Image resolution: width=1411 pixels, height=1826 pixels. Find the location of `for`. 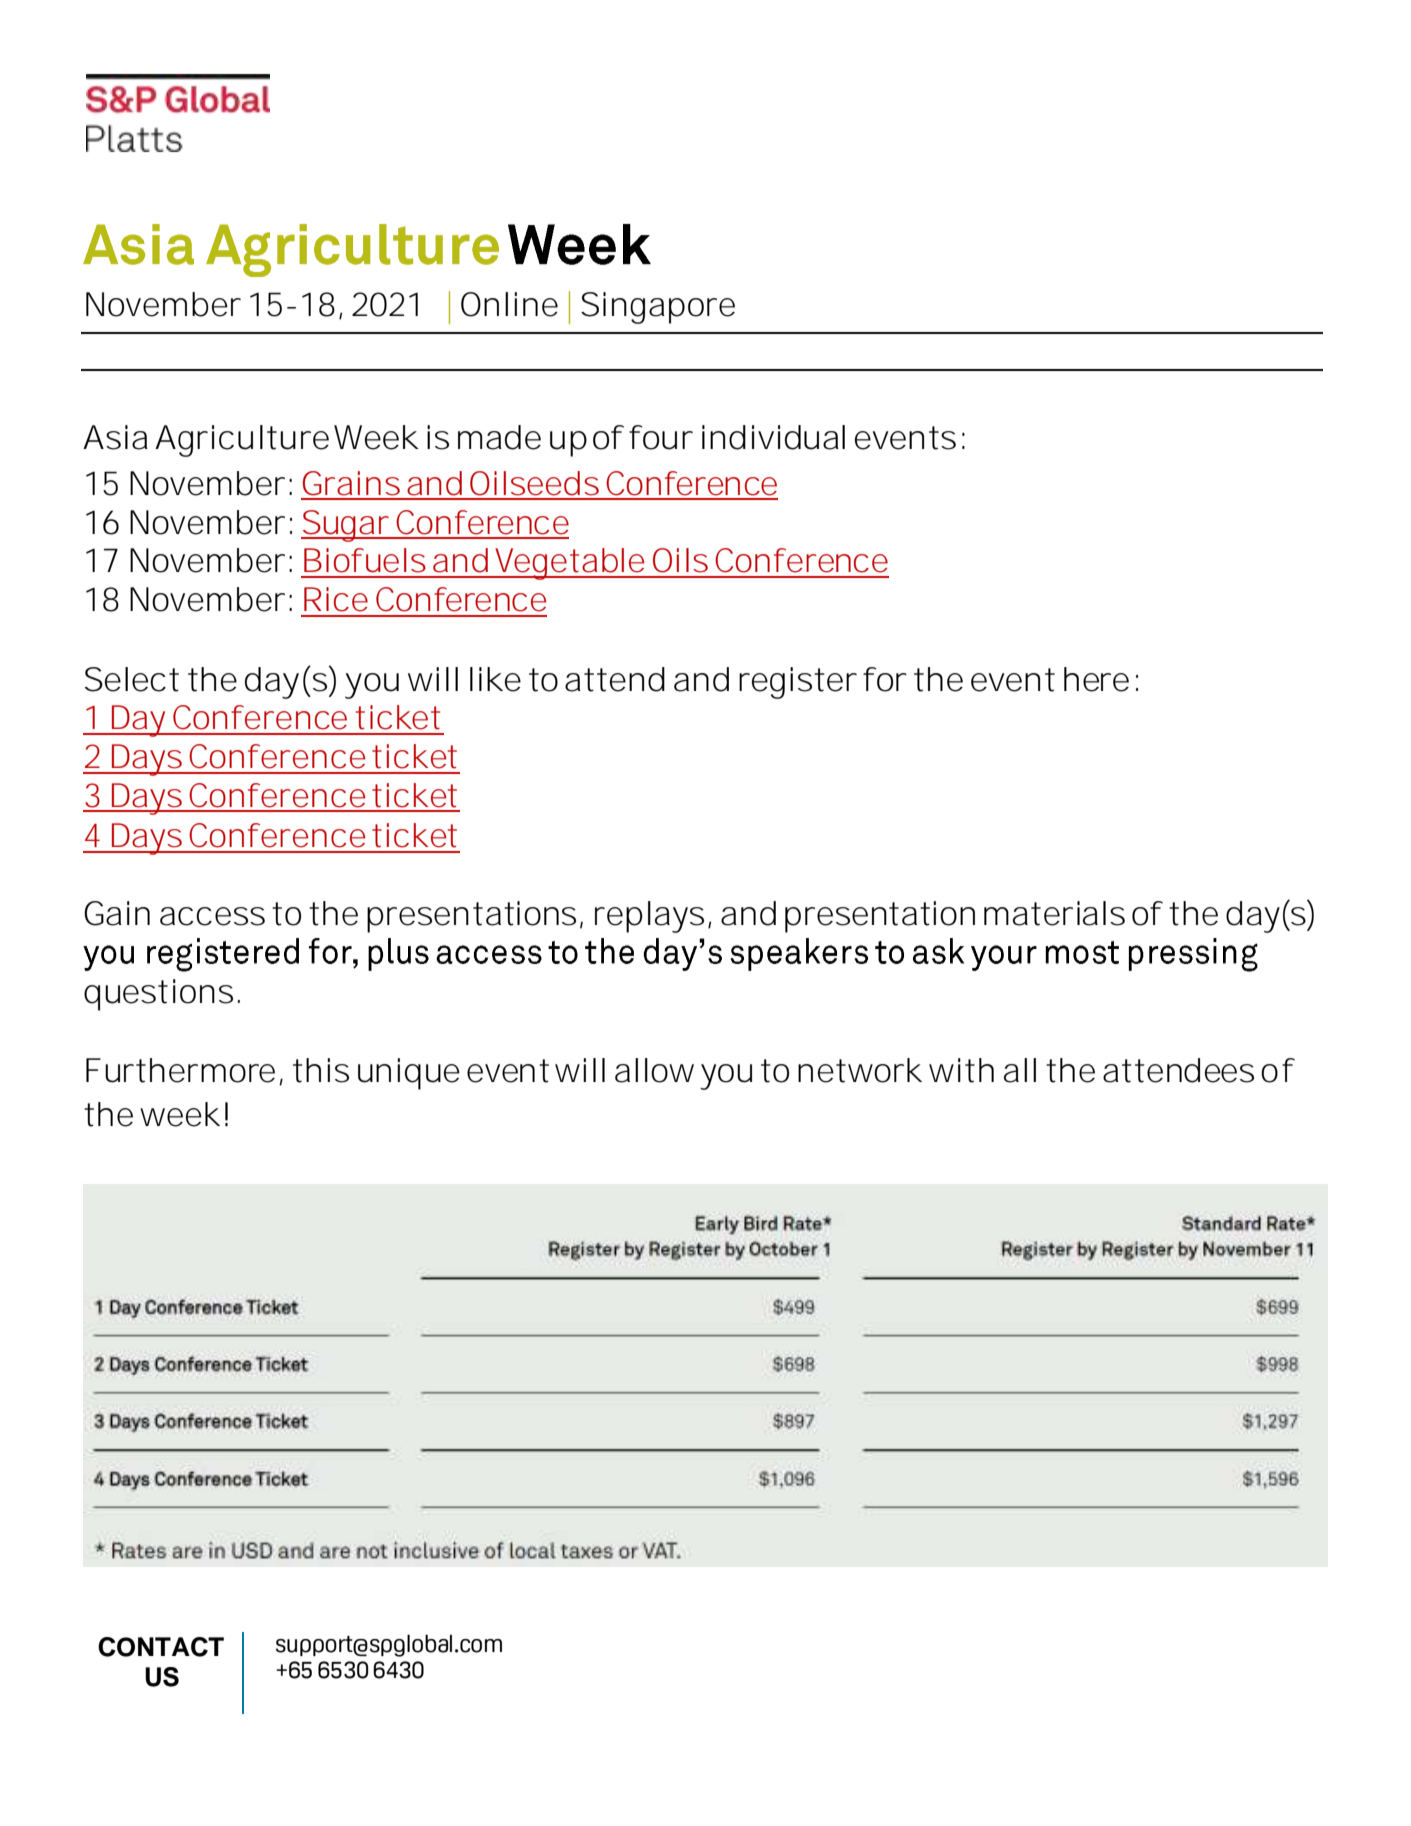

for is located at coordinates (885, 679).
